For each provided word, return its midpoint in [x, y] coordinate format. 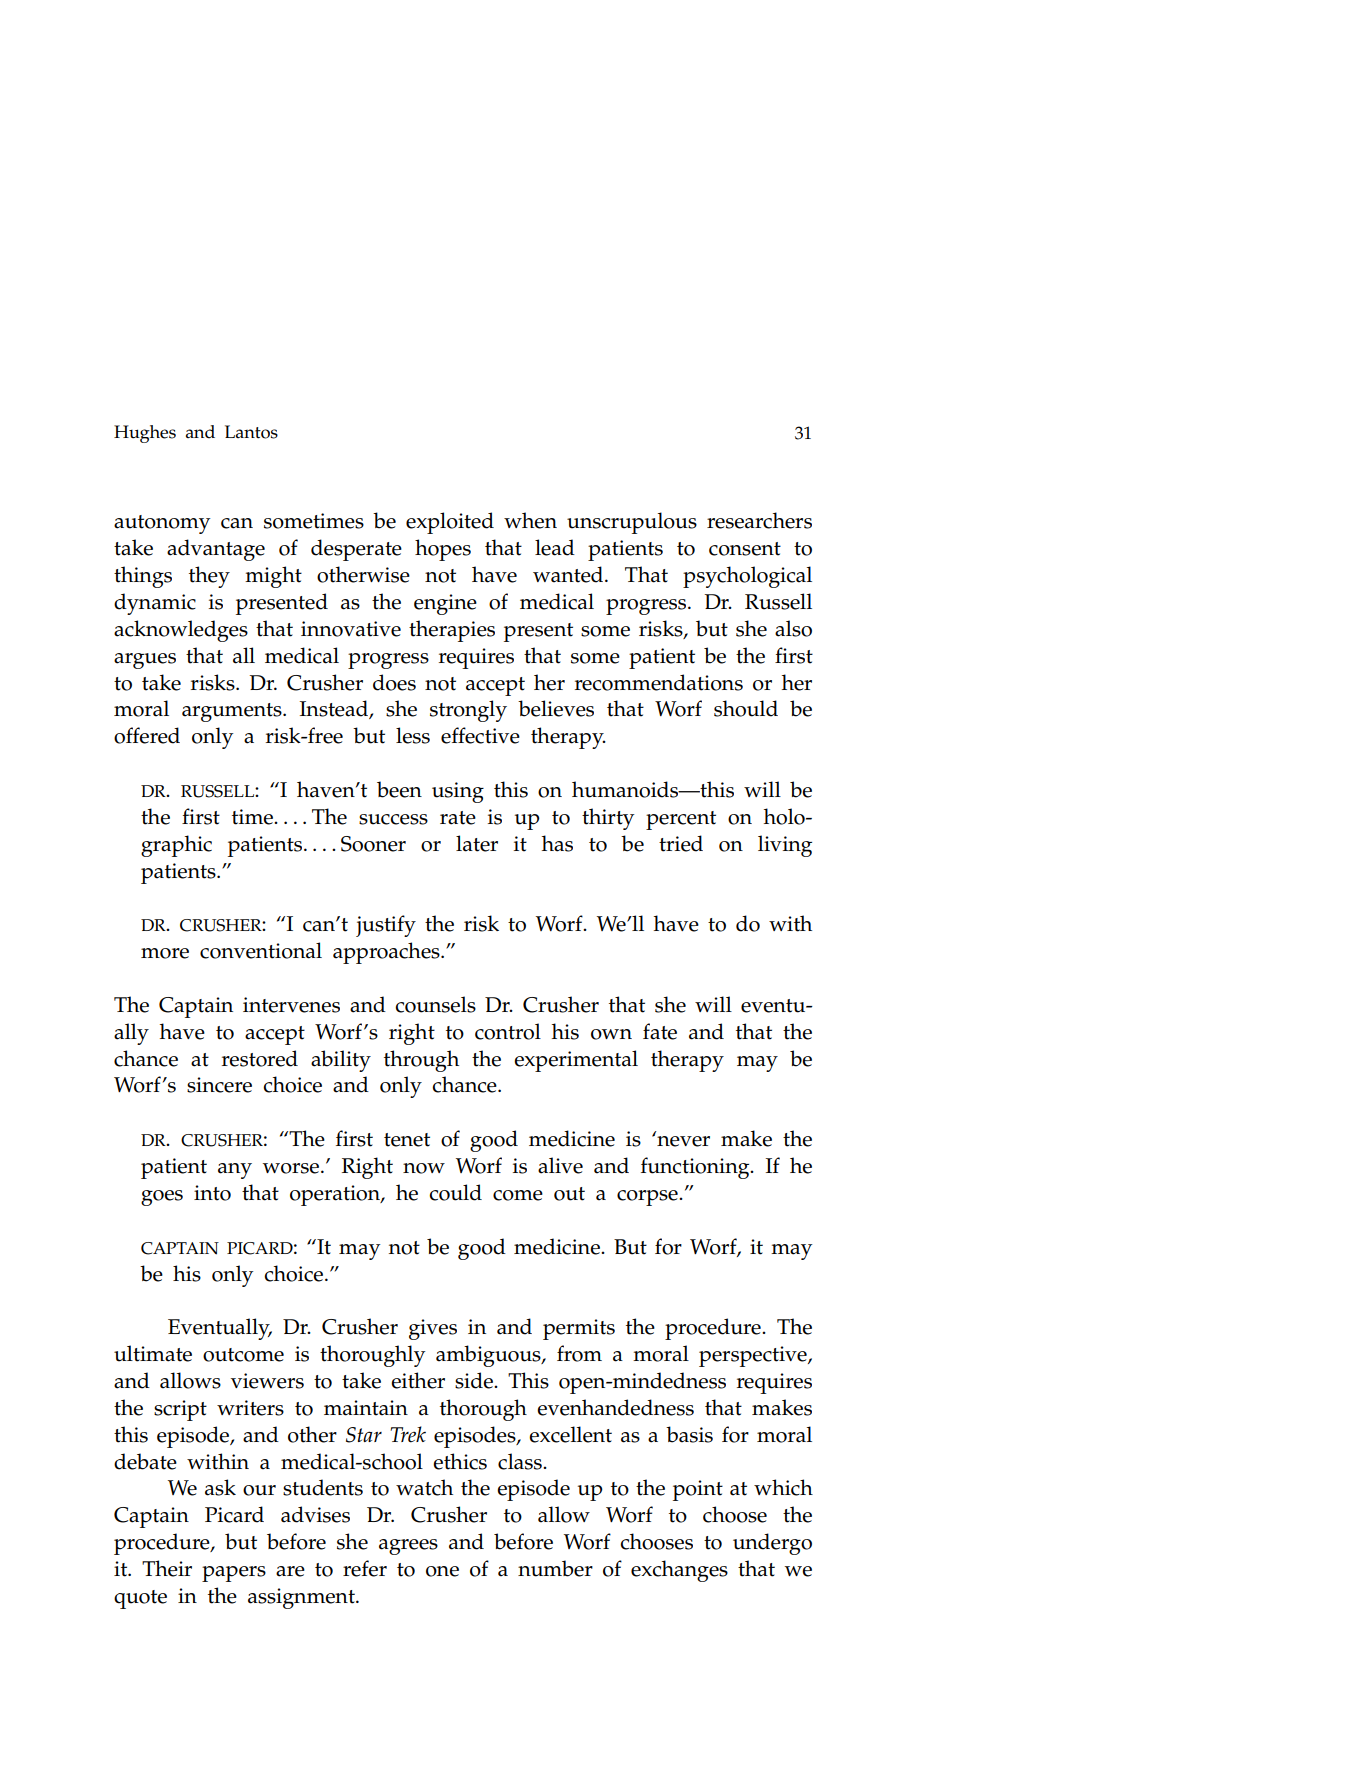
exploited [450, 523]
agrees [408, 1547]
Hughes [145, 434]
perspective [754, 1356]
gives [433, 1329]
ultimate [153, 1353]
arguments [233, 712]
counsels [435, 1004]
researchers [759, 520]
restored [260, 1058]
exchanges [679, 1571]
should [746, 708]
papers [234, 1574]
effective [480, 735]
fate [660, 1031]
